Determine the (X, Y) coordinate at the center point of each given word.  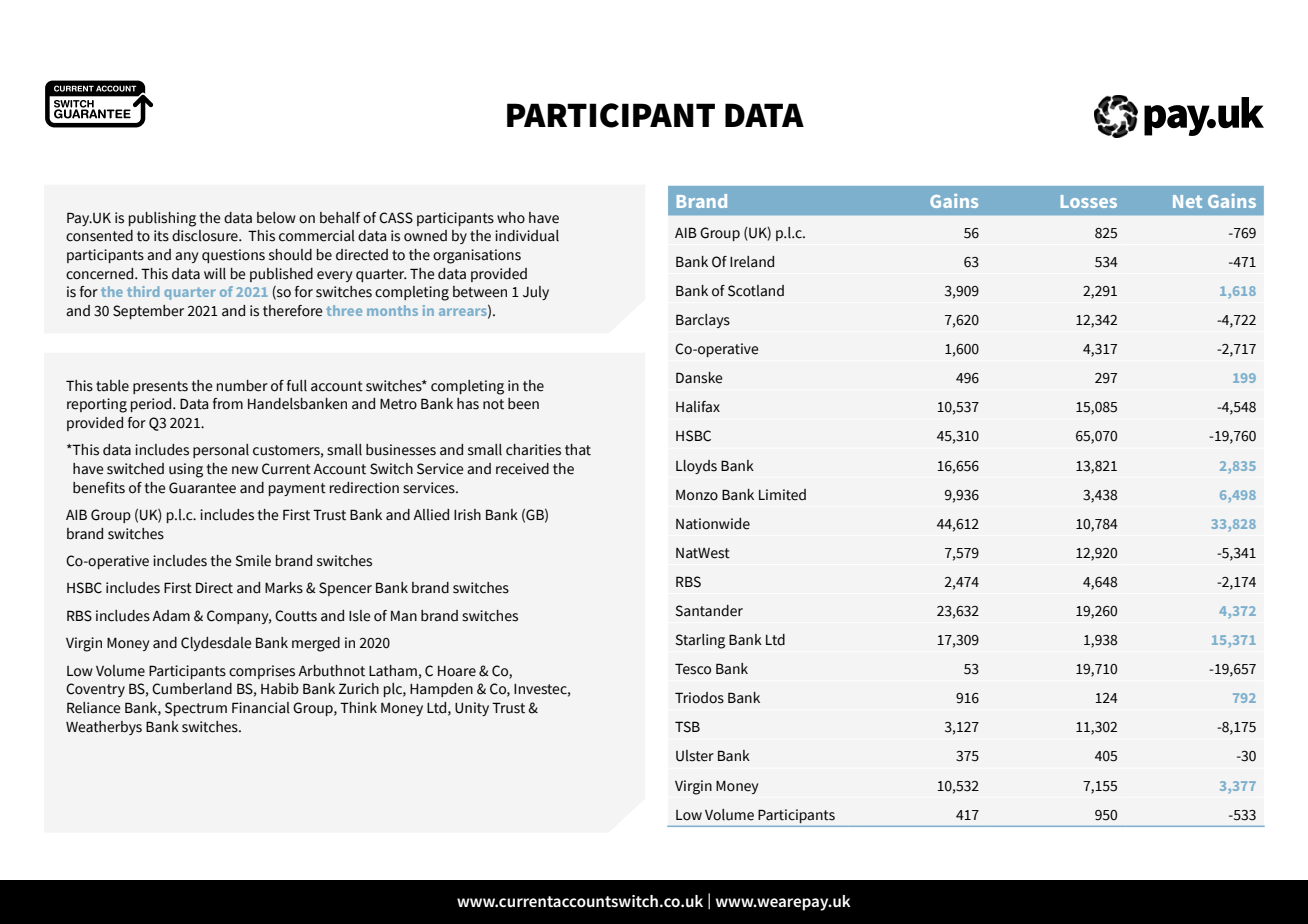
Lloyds (696, 467)
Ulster (695, 756)
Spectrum (196, 709)
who (511, 218)
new (245, 470)
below (276, 218)
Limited (782, 495)
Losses (1089, 201)
